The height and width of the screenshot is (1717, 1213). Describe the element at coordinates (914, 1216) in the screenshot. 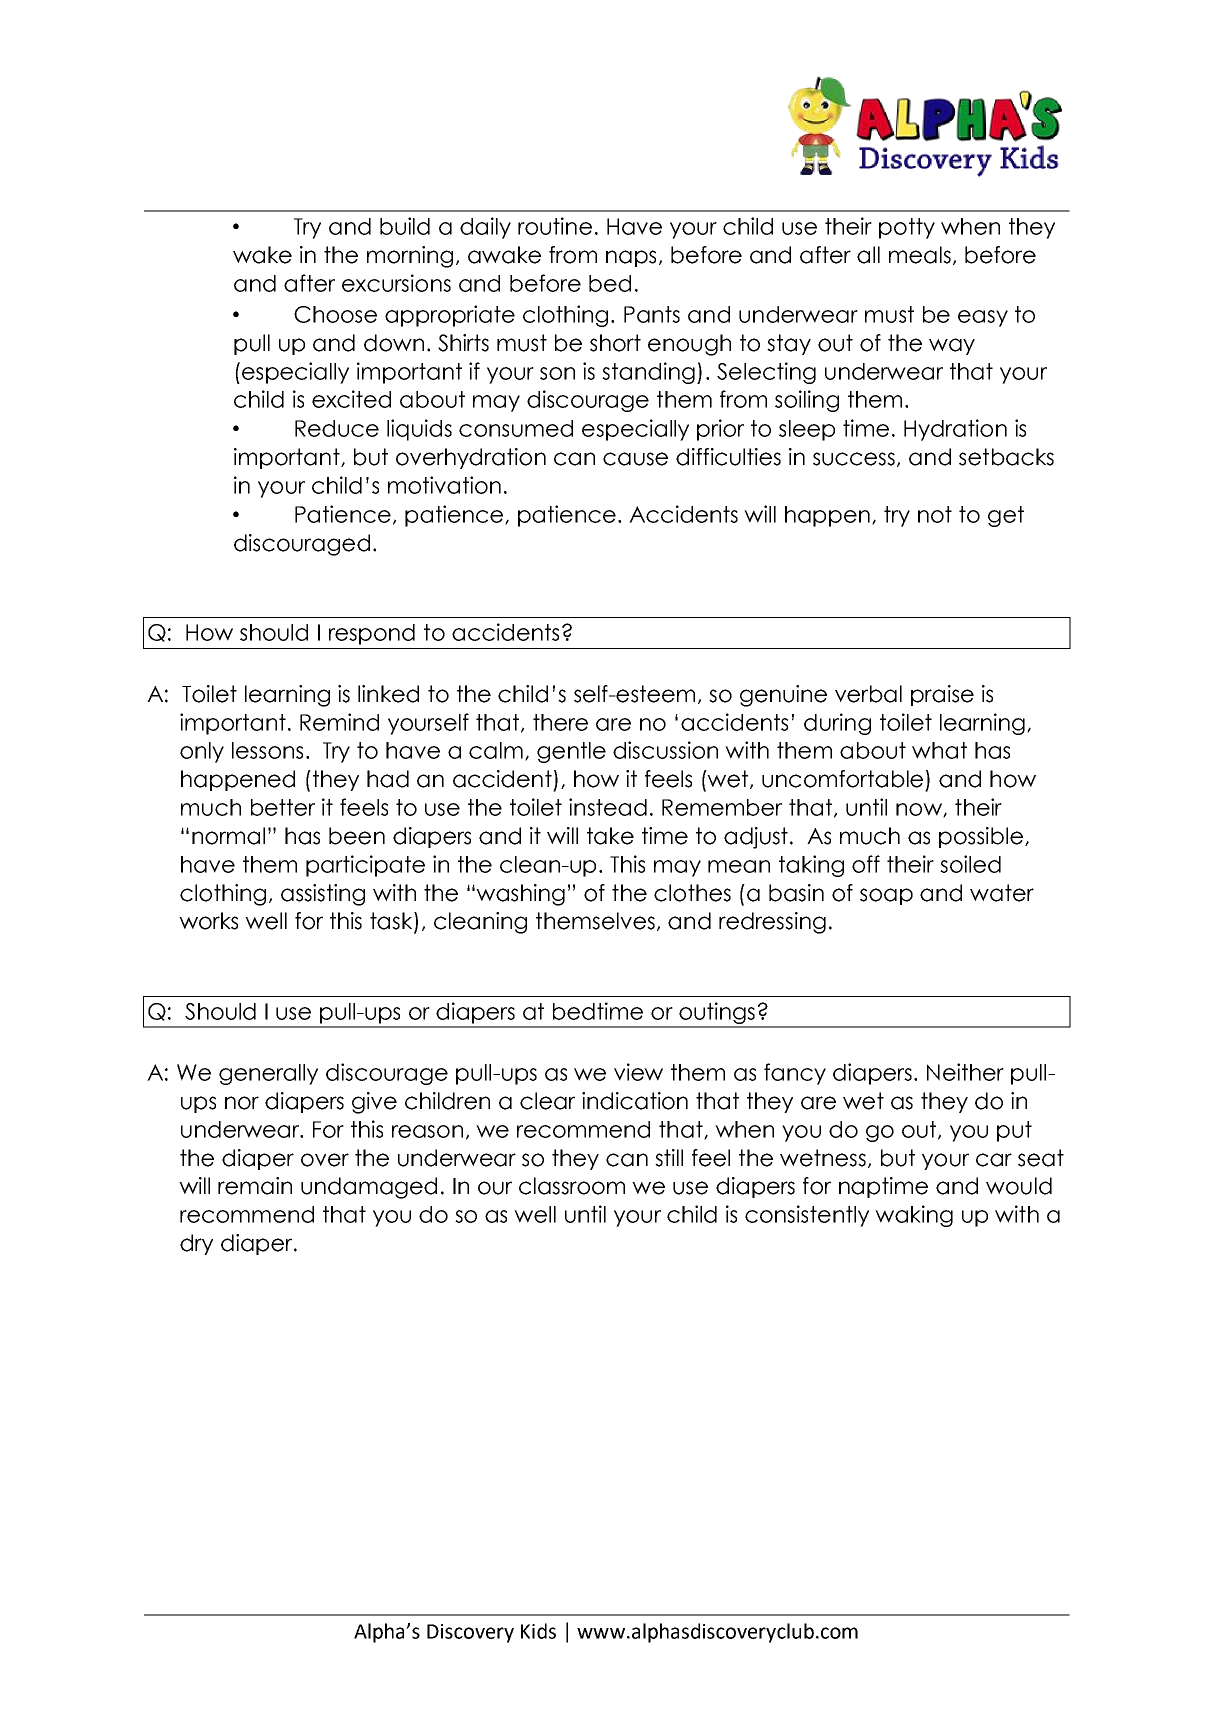

I see `waking` at that location.
